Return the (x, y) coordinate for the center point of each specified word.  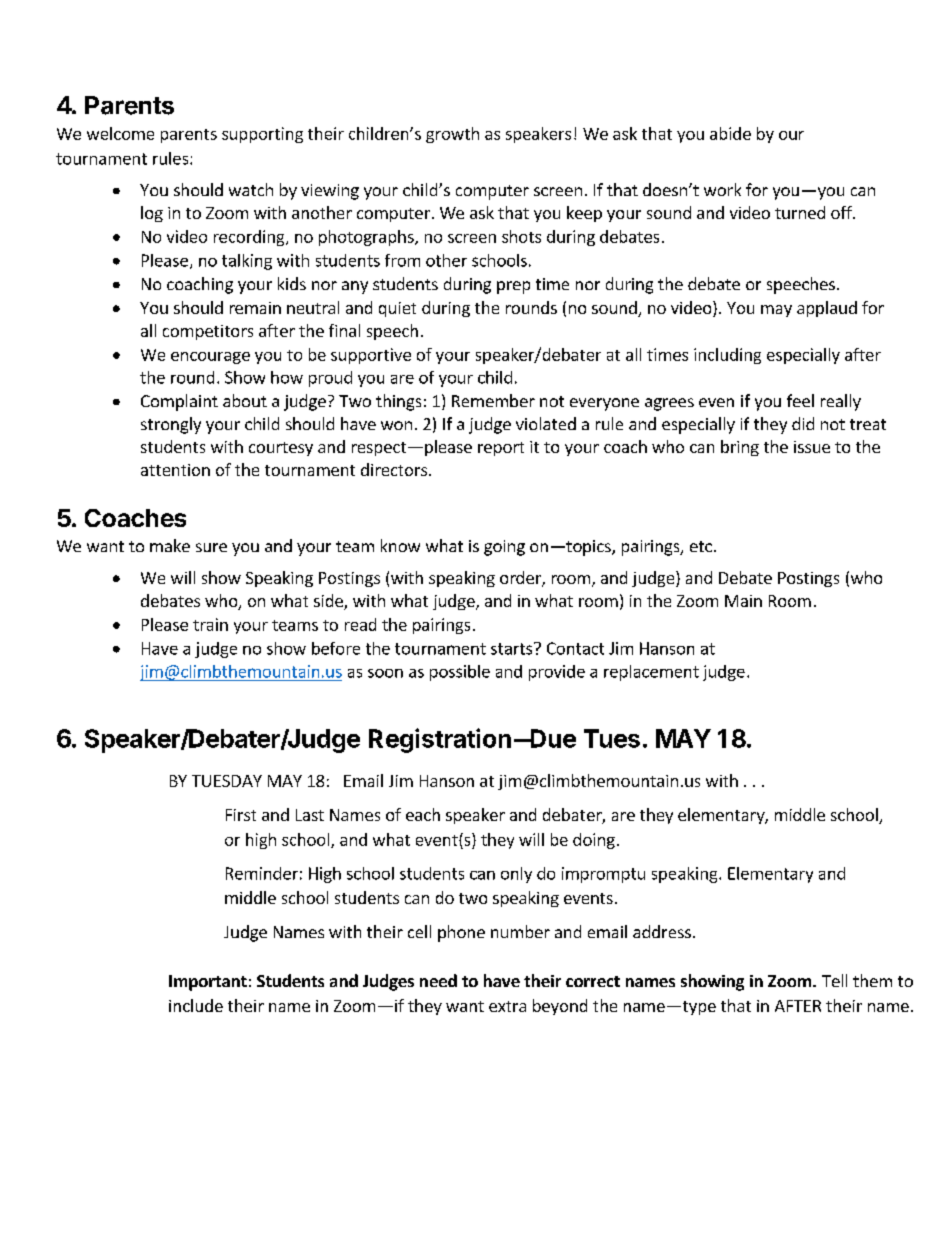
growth (452, 135)
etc (701, 546)
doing (594, 841)
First (241, 815)
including (727, 356)
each (423, 814)
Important (208, 983)
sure (211, 547)
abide (730, 133)
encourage (210, 358)
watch (251, 189)
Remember (493, 400)
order (521, 579)
